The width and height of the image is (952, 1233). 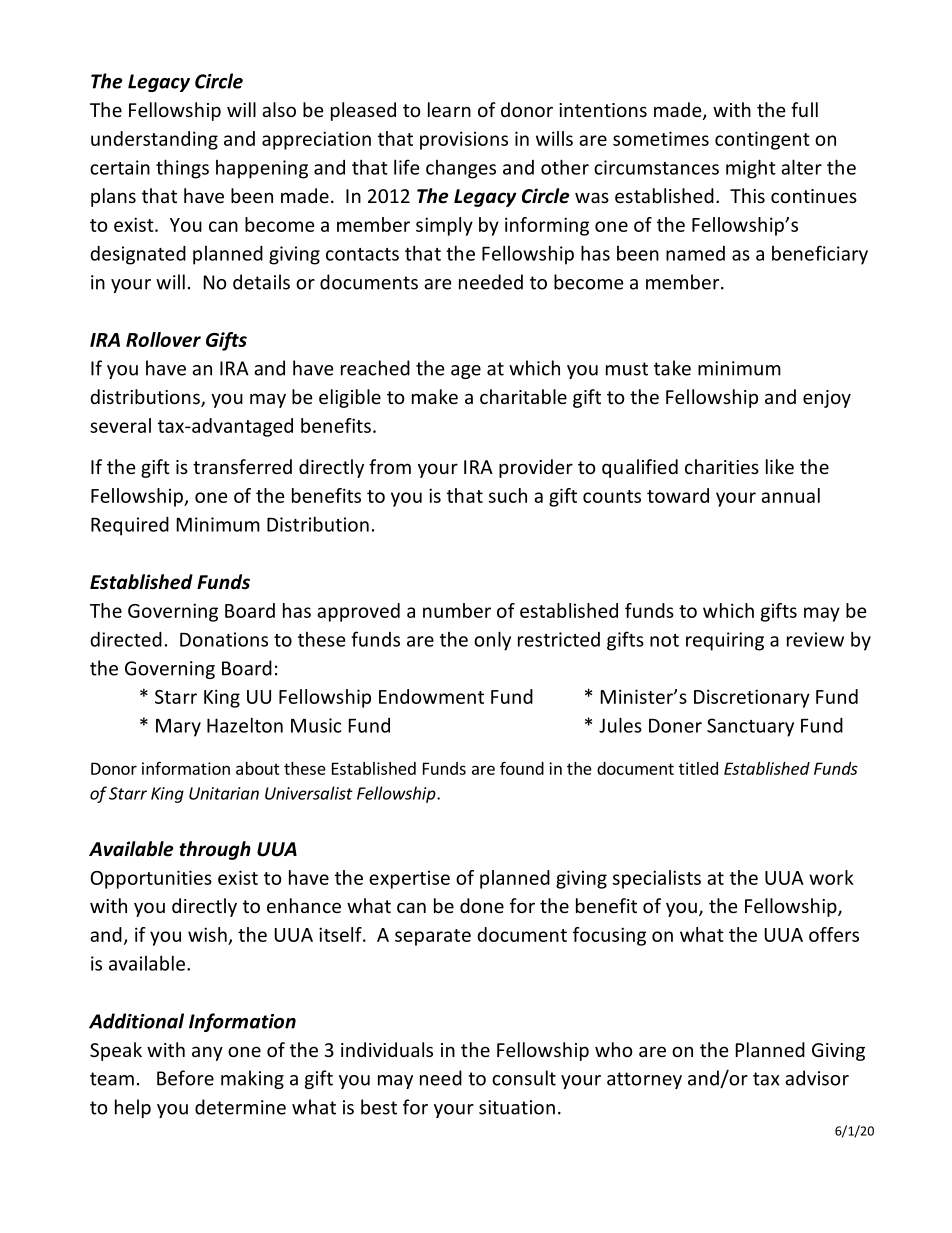 What do you see at coordinates (154, 140) in the image?
I see `understanding` at bounding box center [154, 140].
